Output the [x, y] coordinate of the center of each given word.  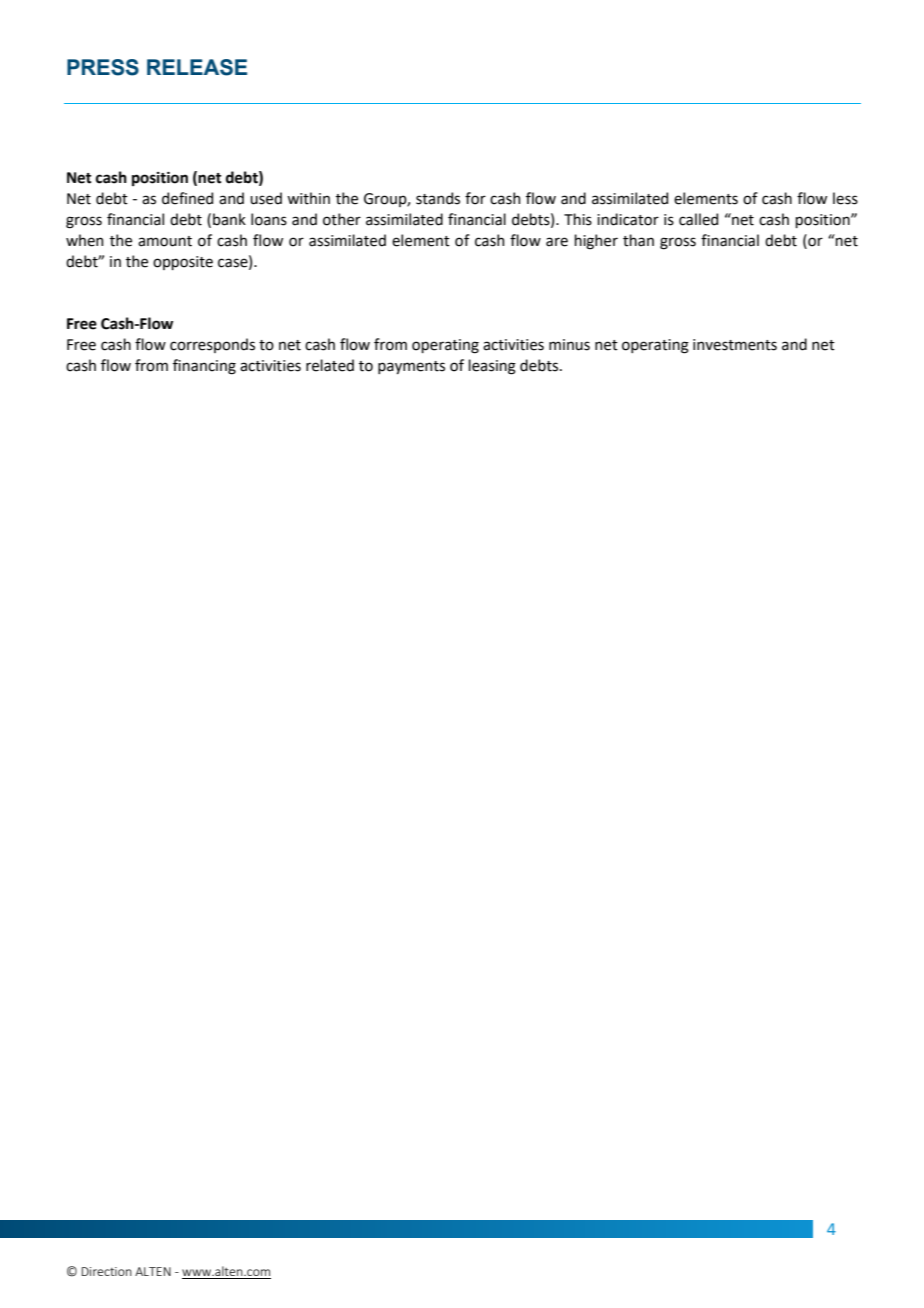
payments [411, 367]
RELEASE [197, 67]
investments [735, 345]
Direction [107, 1271]
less [845, 198]
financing [204, 367]
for [475, 198]
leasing [492, 367]
